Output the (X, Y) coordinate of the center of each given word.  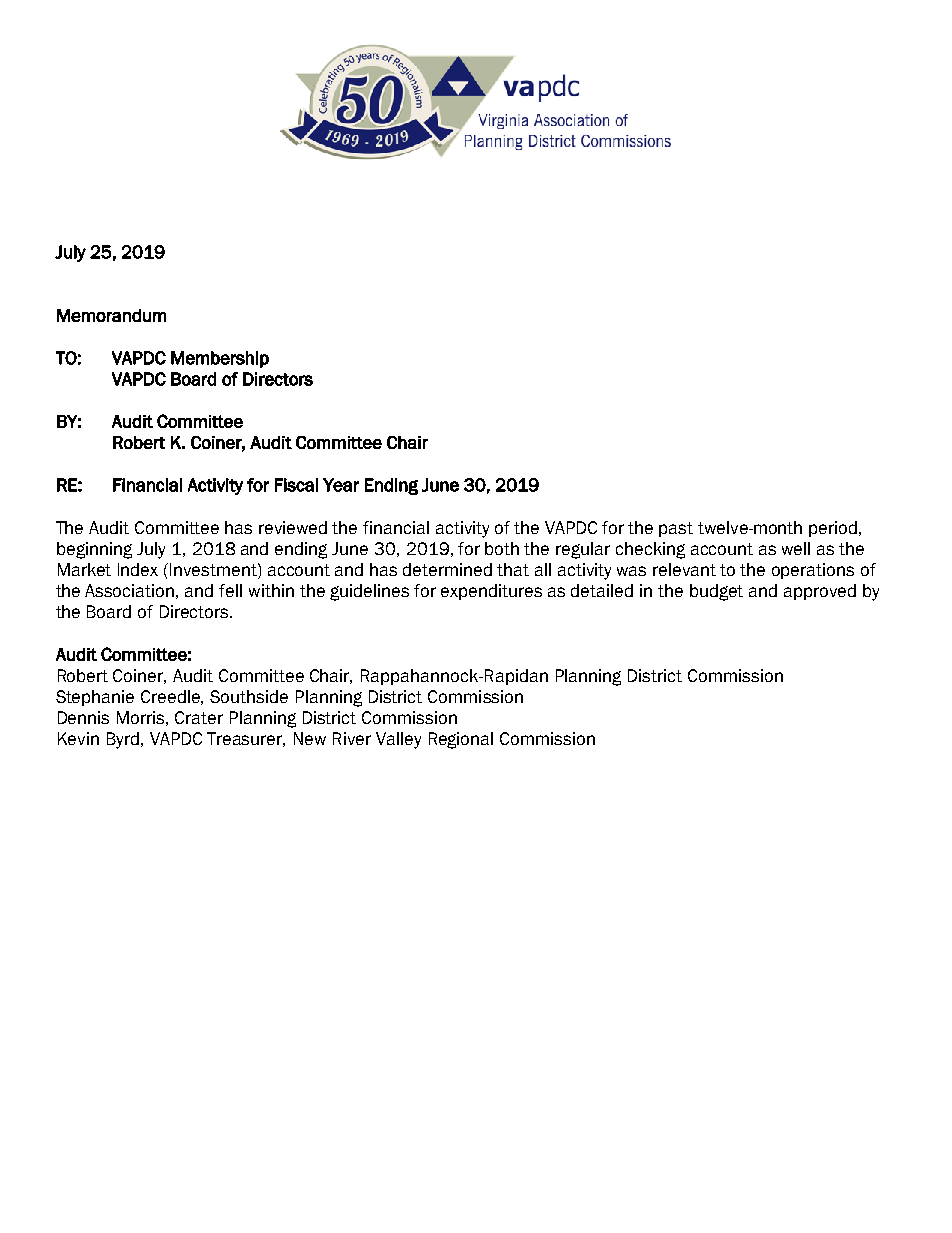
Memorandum (111, 315)
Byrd (123, 740)
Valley (398, 740)
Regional (461, 740)
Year (341, 485)
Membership (220, 359)
